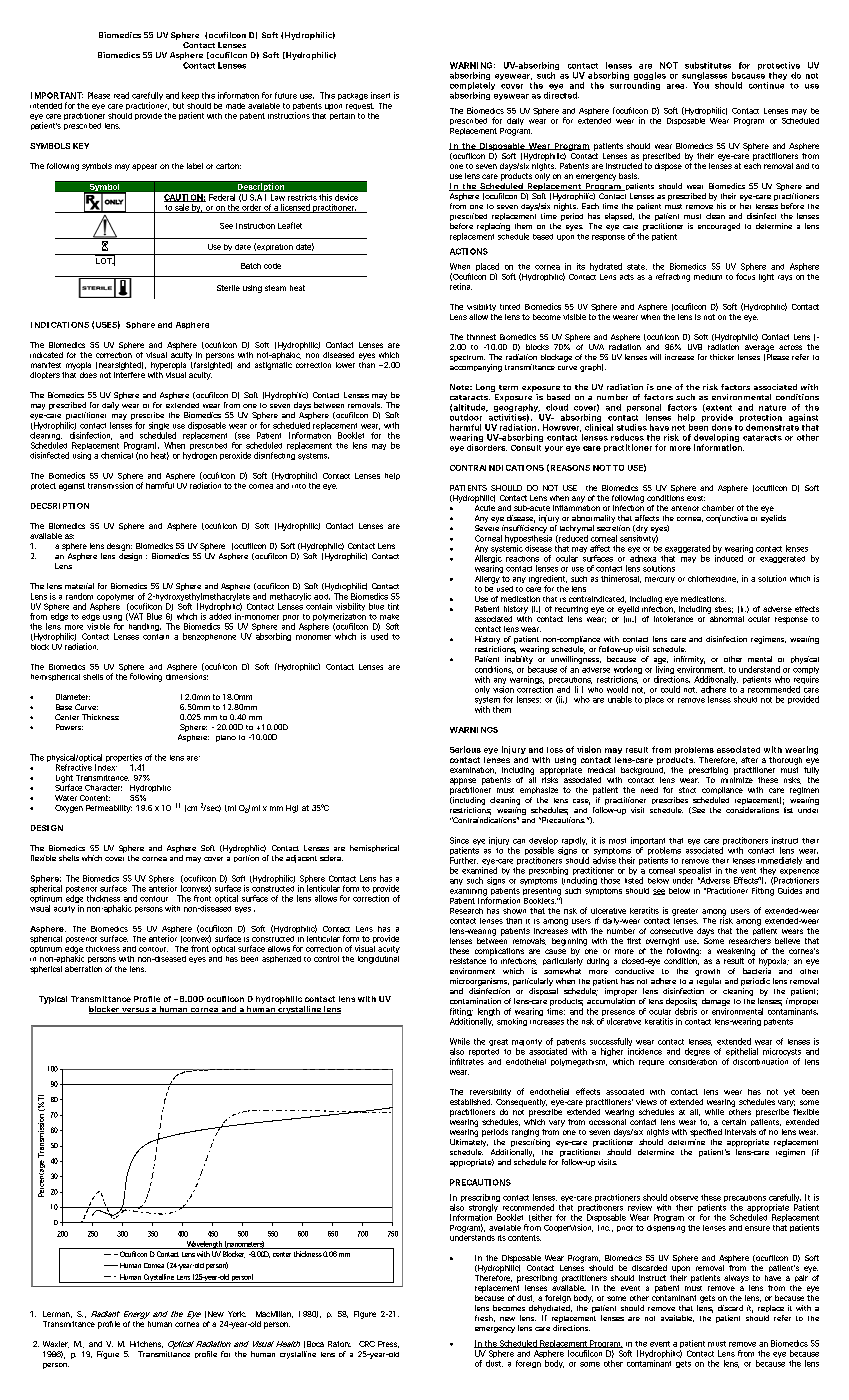 This page has height=1400, width=849. Describe the element at coordinates (465, 749) in the page. I see `Serious` at that location.
